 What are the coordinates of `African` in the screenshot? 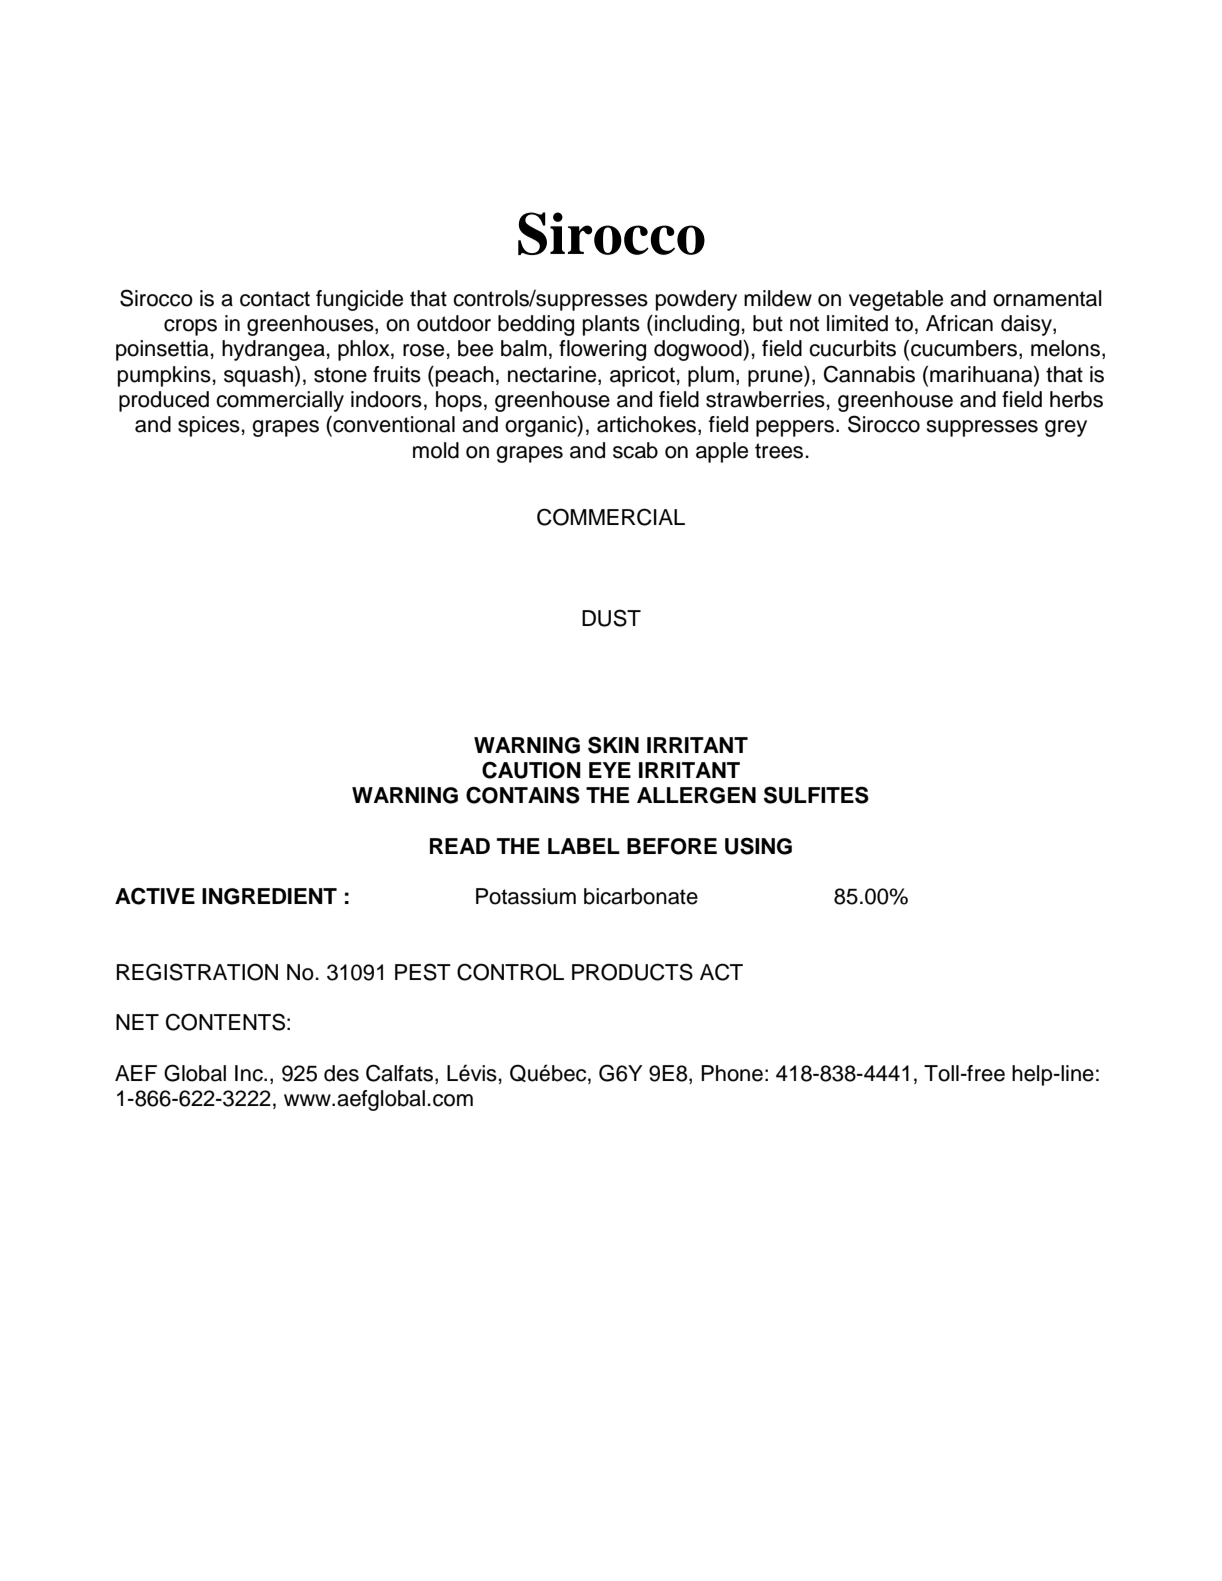 It's located at (959, 323).
